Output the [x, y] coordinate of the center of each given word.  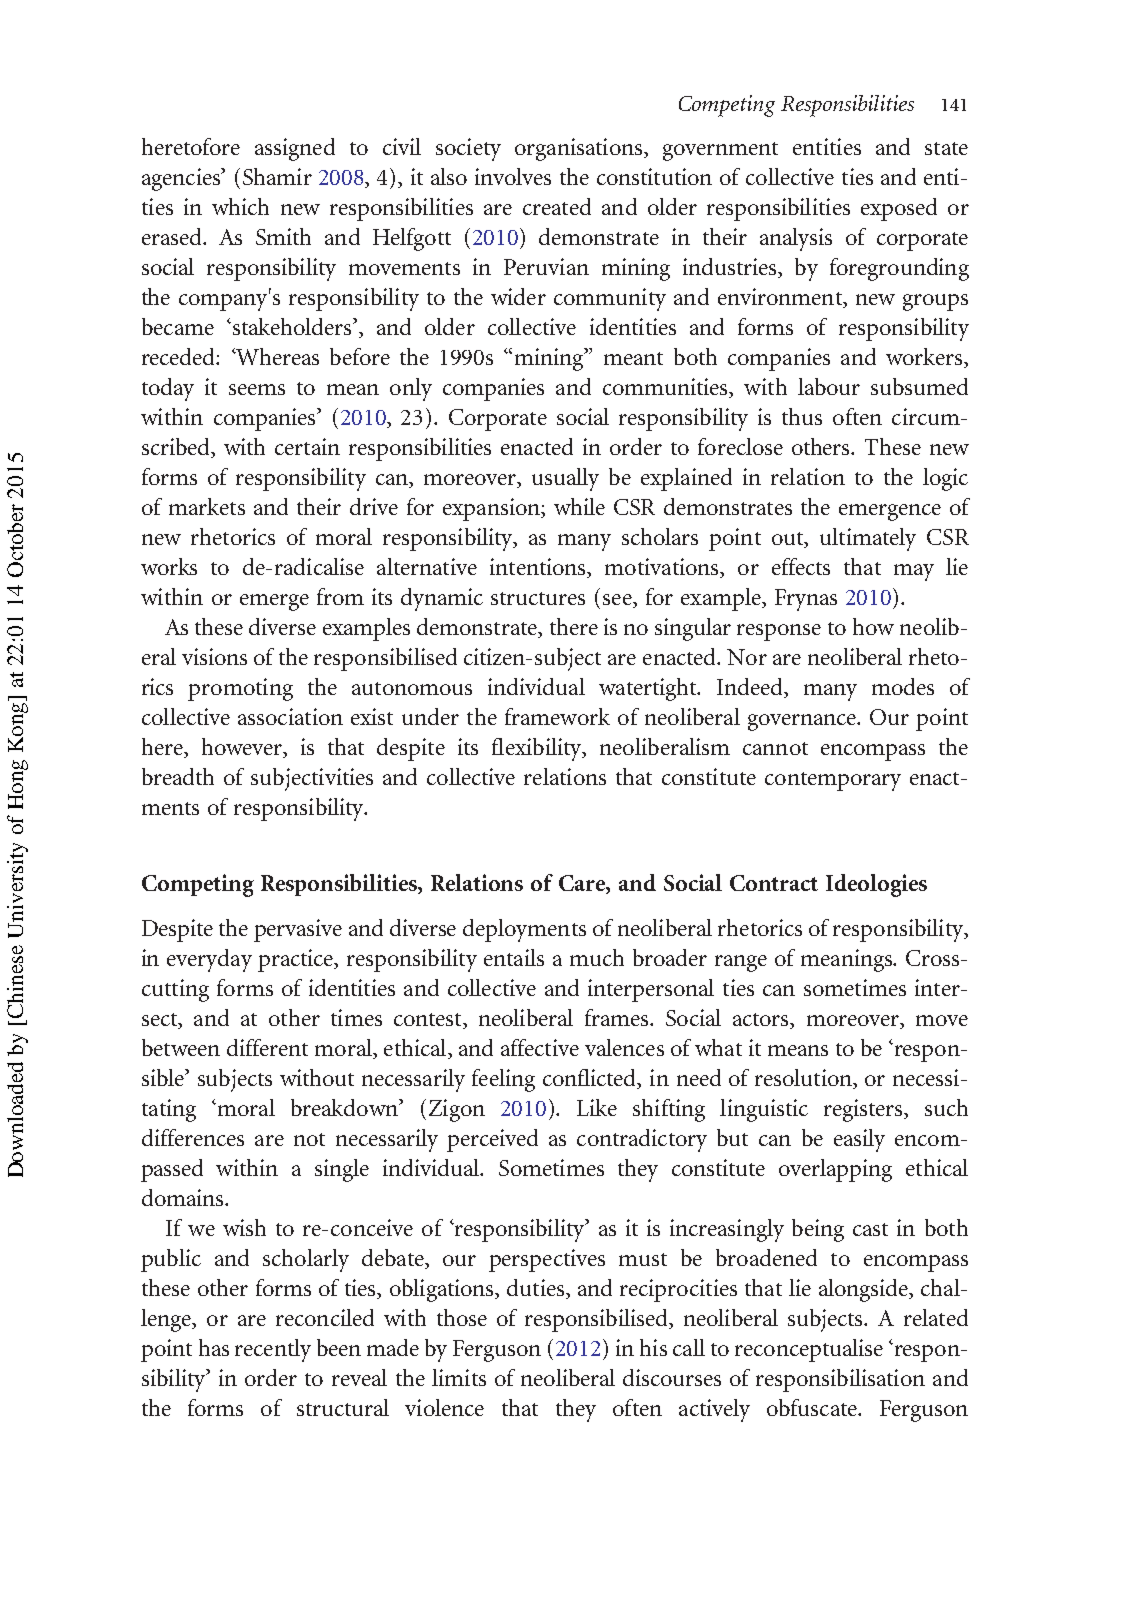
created [557, 206]
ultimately [868, 539]
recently [273, 1350]
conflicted [591, 1079]
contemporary [833, 781]
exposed [899, 209]
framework [557, 716]
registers [864, 1110]
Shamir [277, 176]
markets [207, 506]
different [267, 1047]
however [243, 748]
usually [565, 479]
